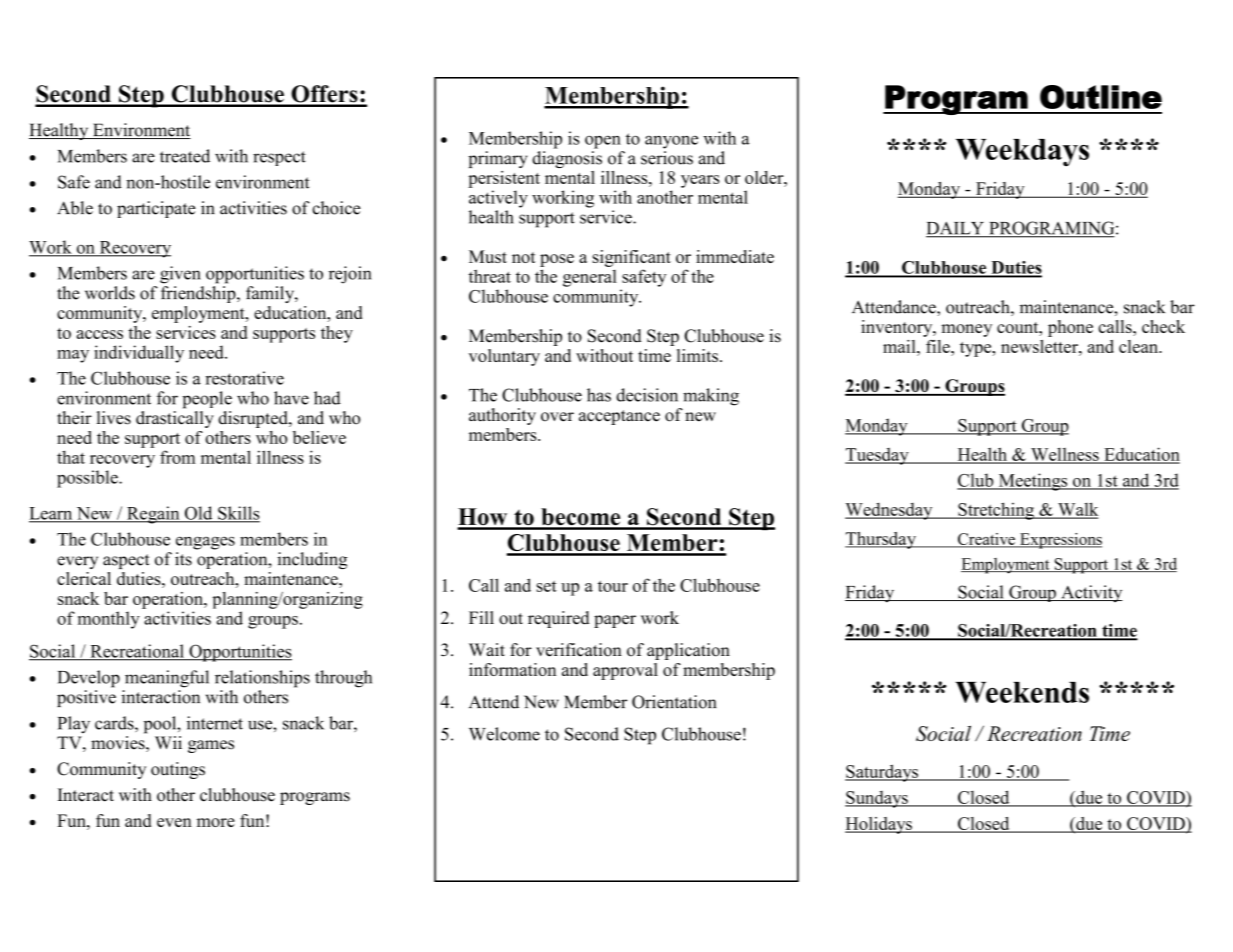  I want to click on general, so click(590, 278).
